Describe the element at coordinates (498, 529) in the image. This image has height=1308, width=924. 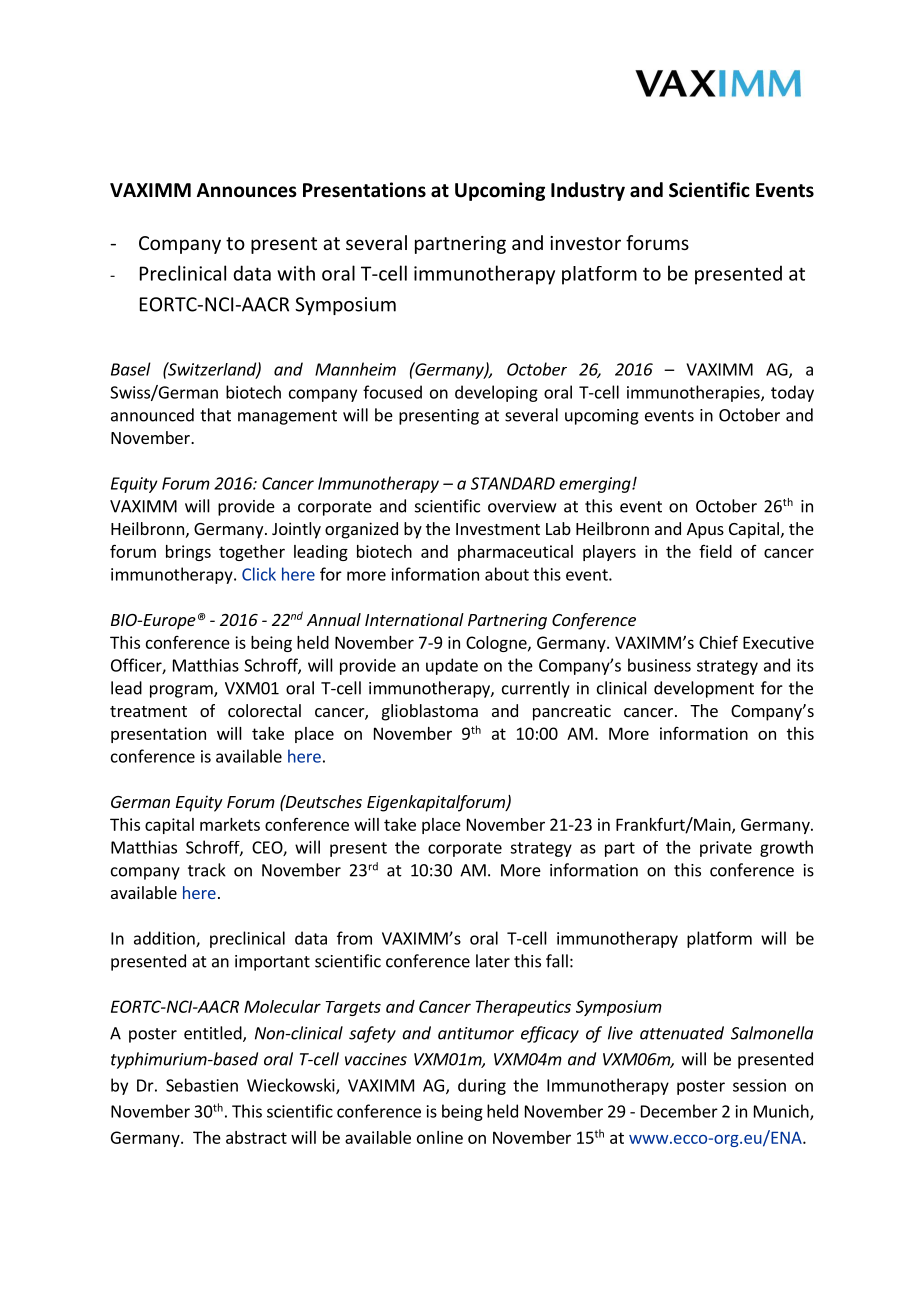
I see `Investment` at that location.
